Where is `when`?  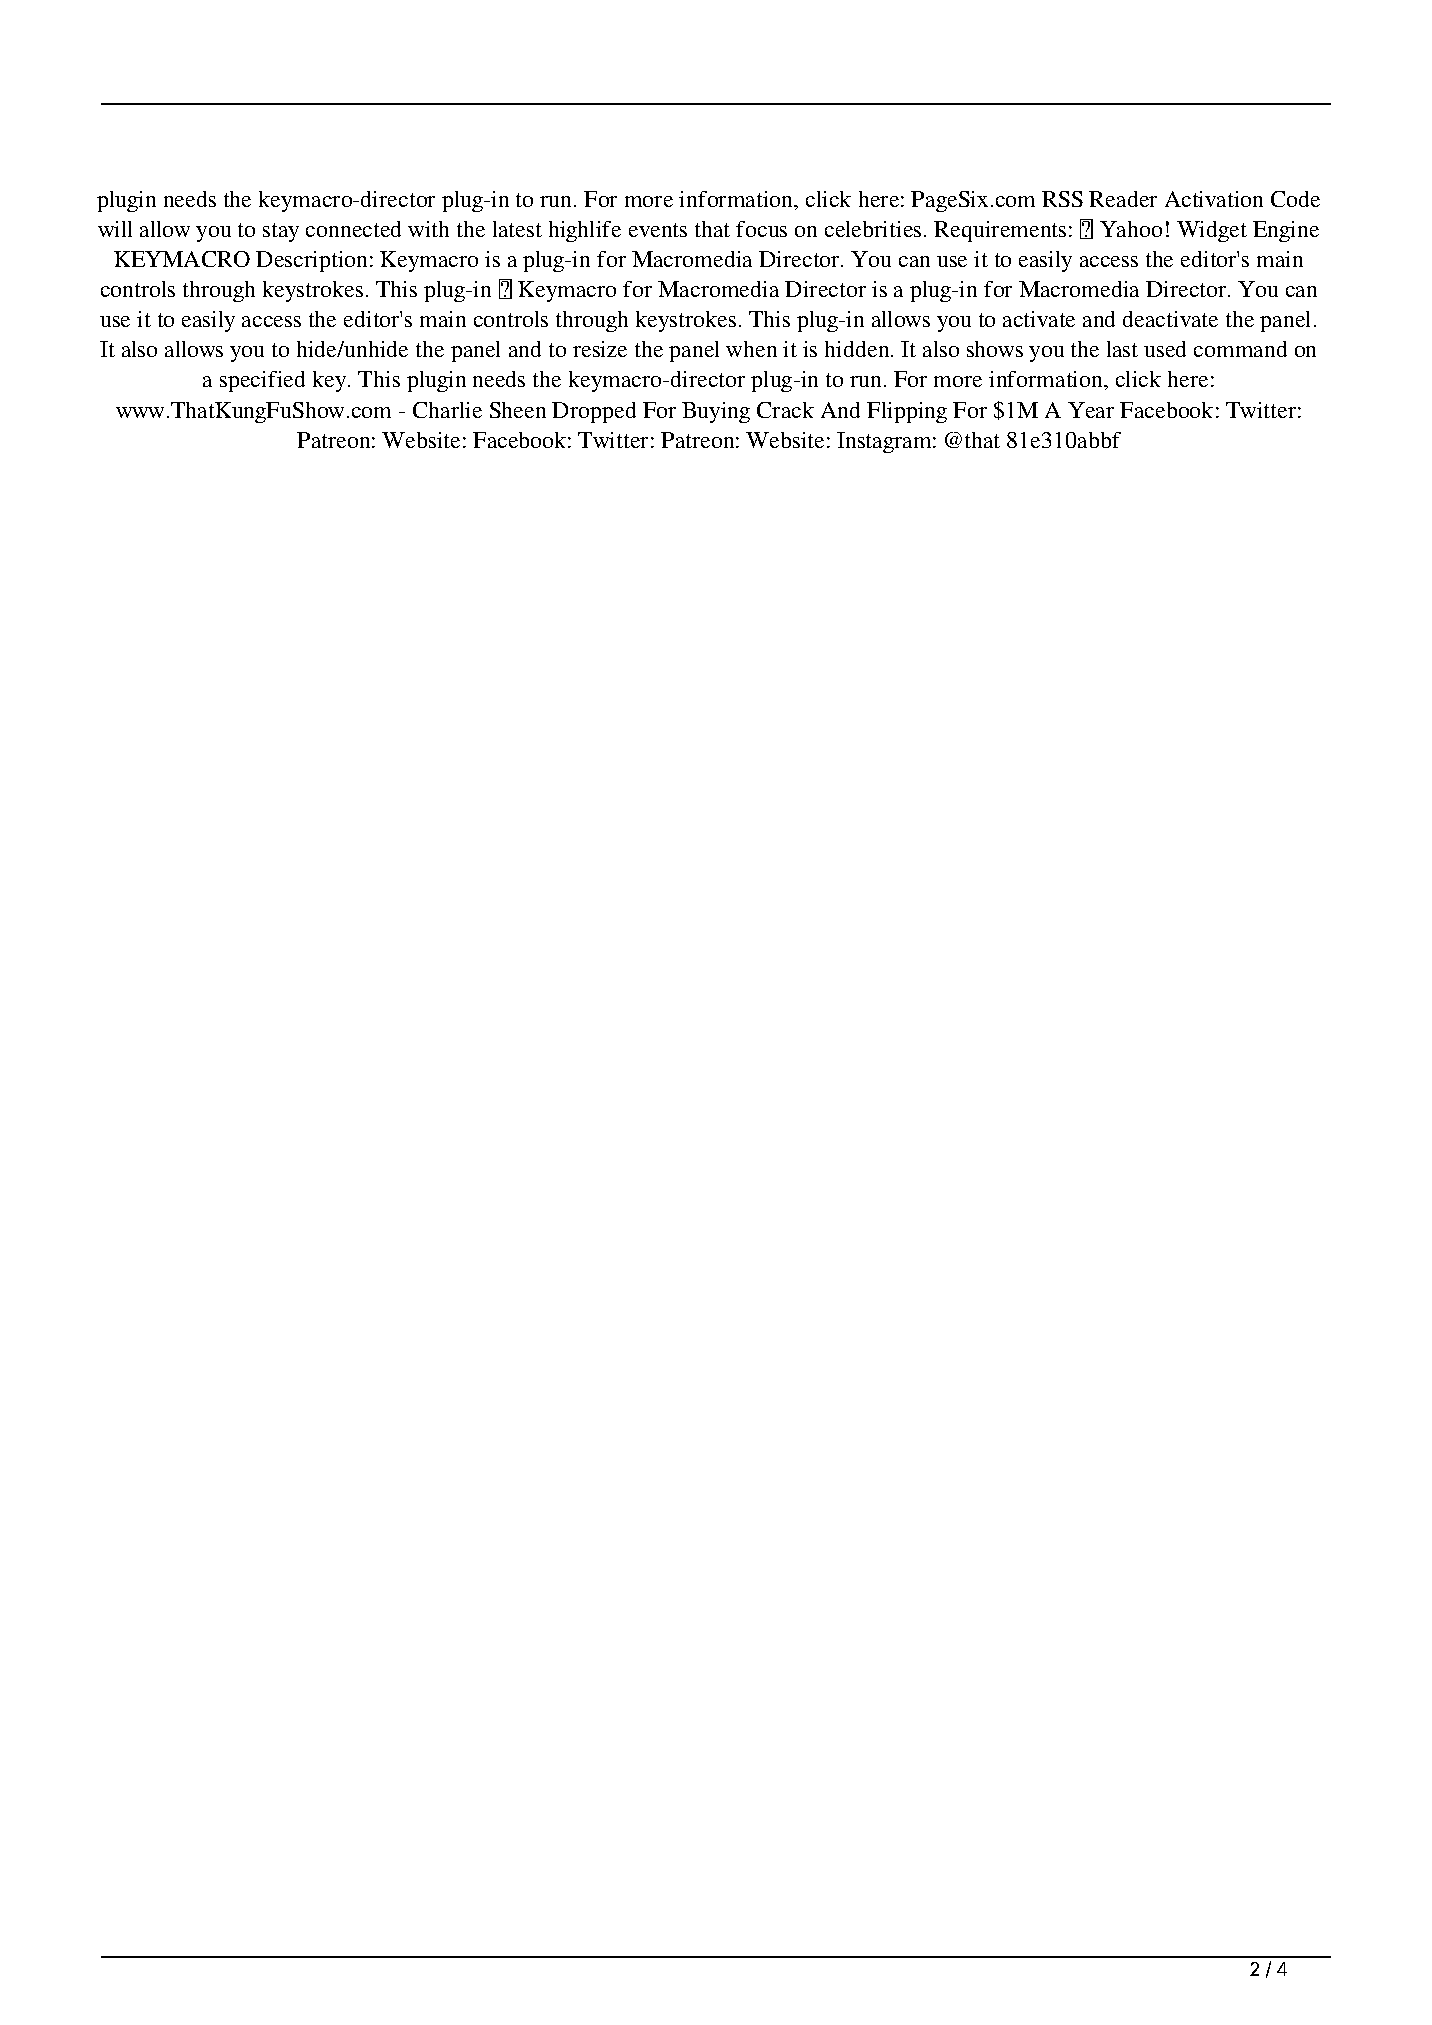 when is located at coordinates (751, 349).
